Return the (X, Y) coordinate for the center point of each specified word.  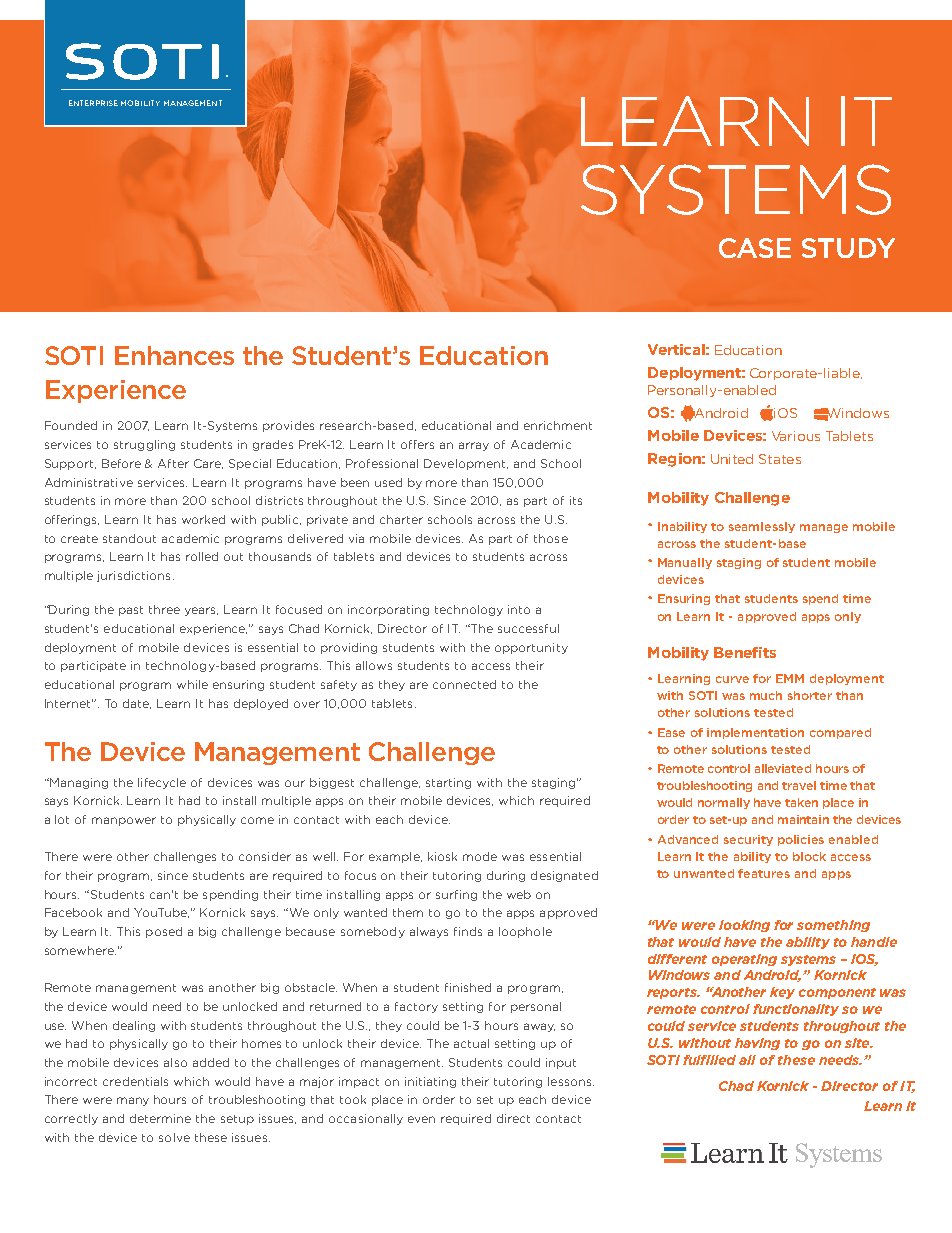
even (421, 1119)
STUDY (848, 248)
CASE (755, 248)
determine (160, 1118)
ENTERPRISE (93, 103)
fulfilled (709, 1060)
